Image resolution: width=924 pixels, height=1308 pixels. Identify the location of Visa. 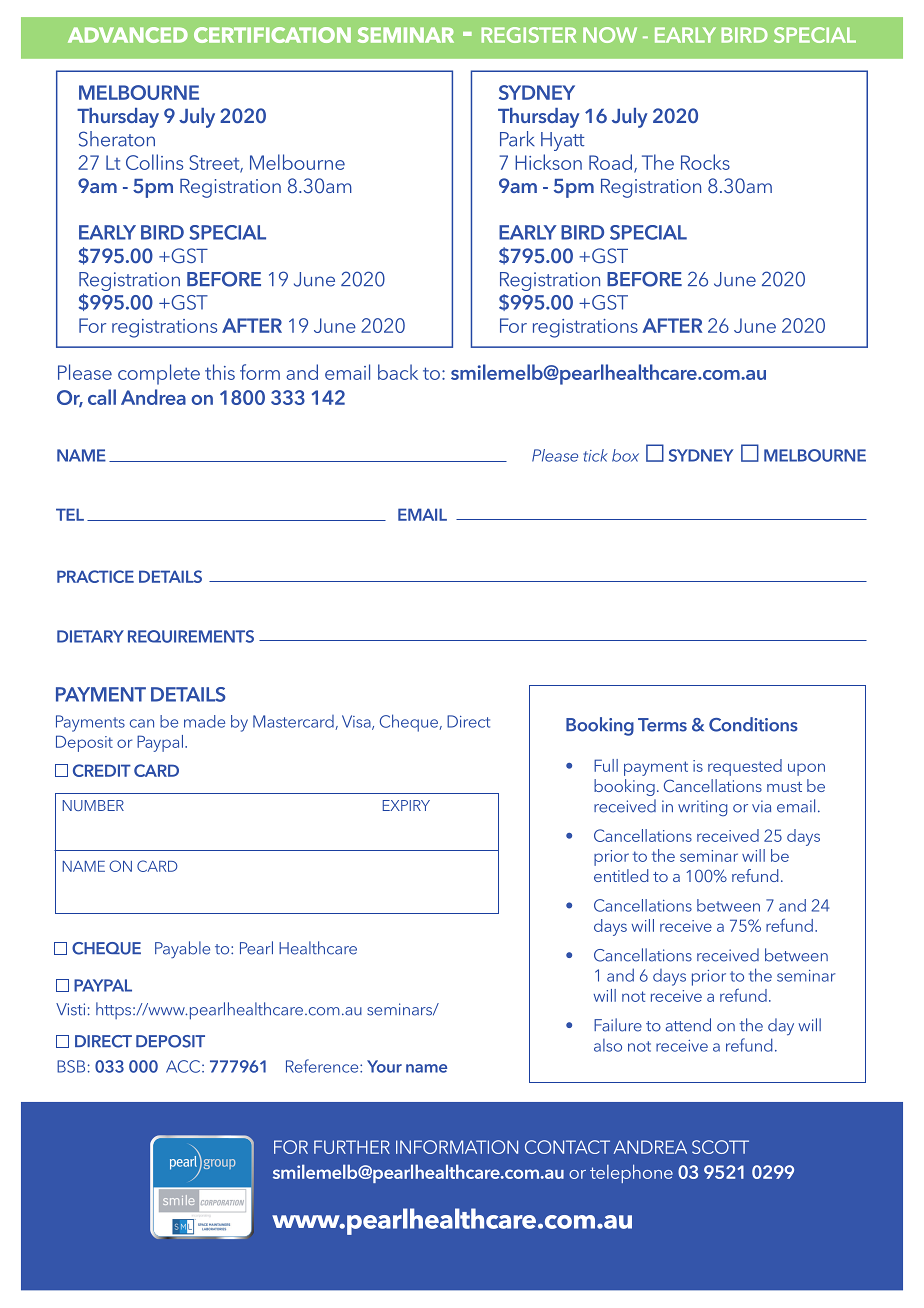
(357, 722).
